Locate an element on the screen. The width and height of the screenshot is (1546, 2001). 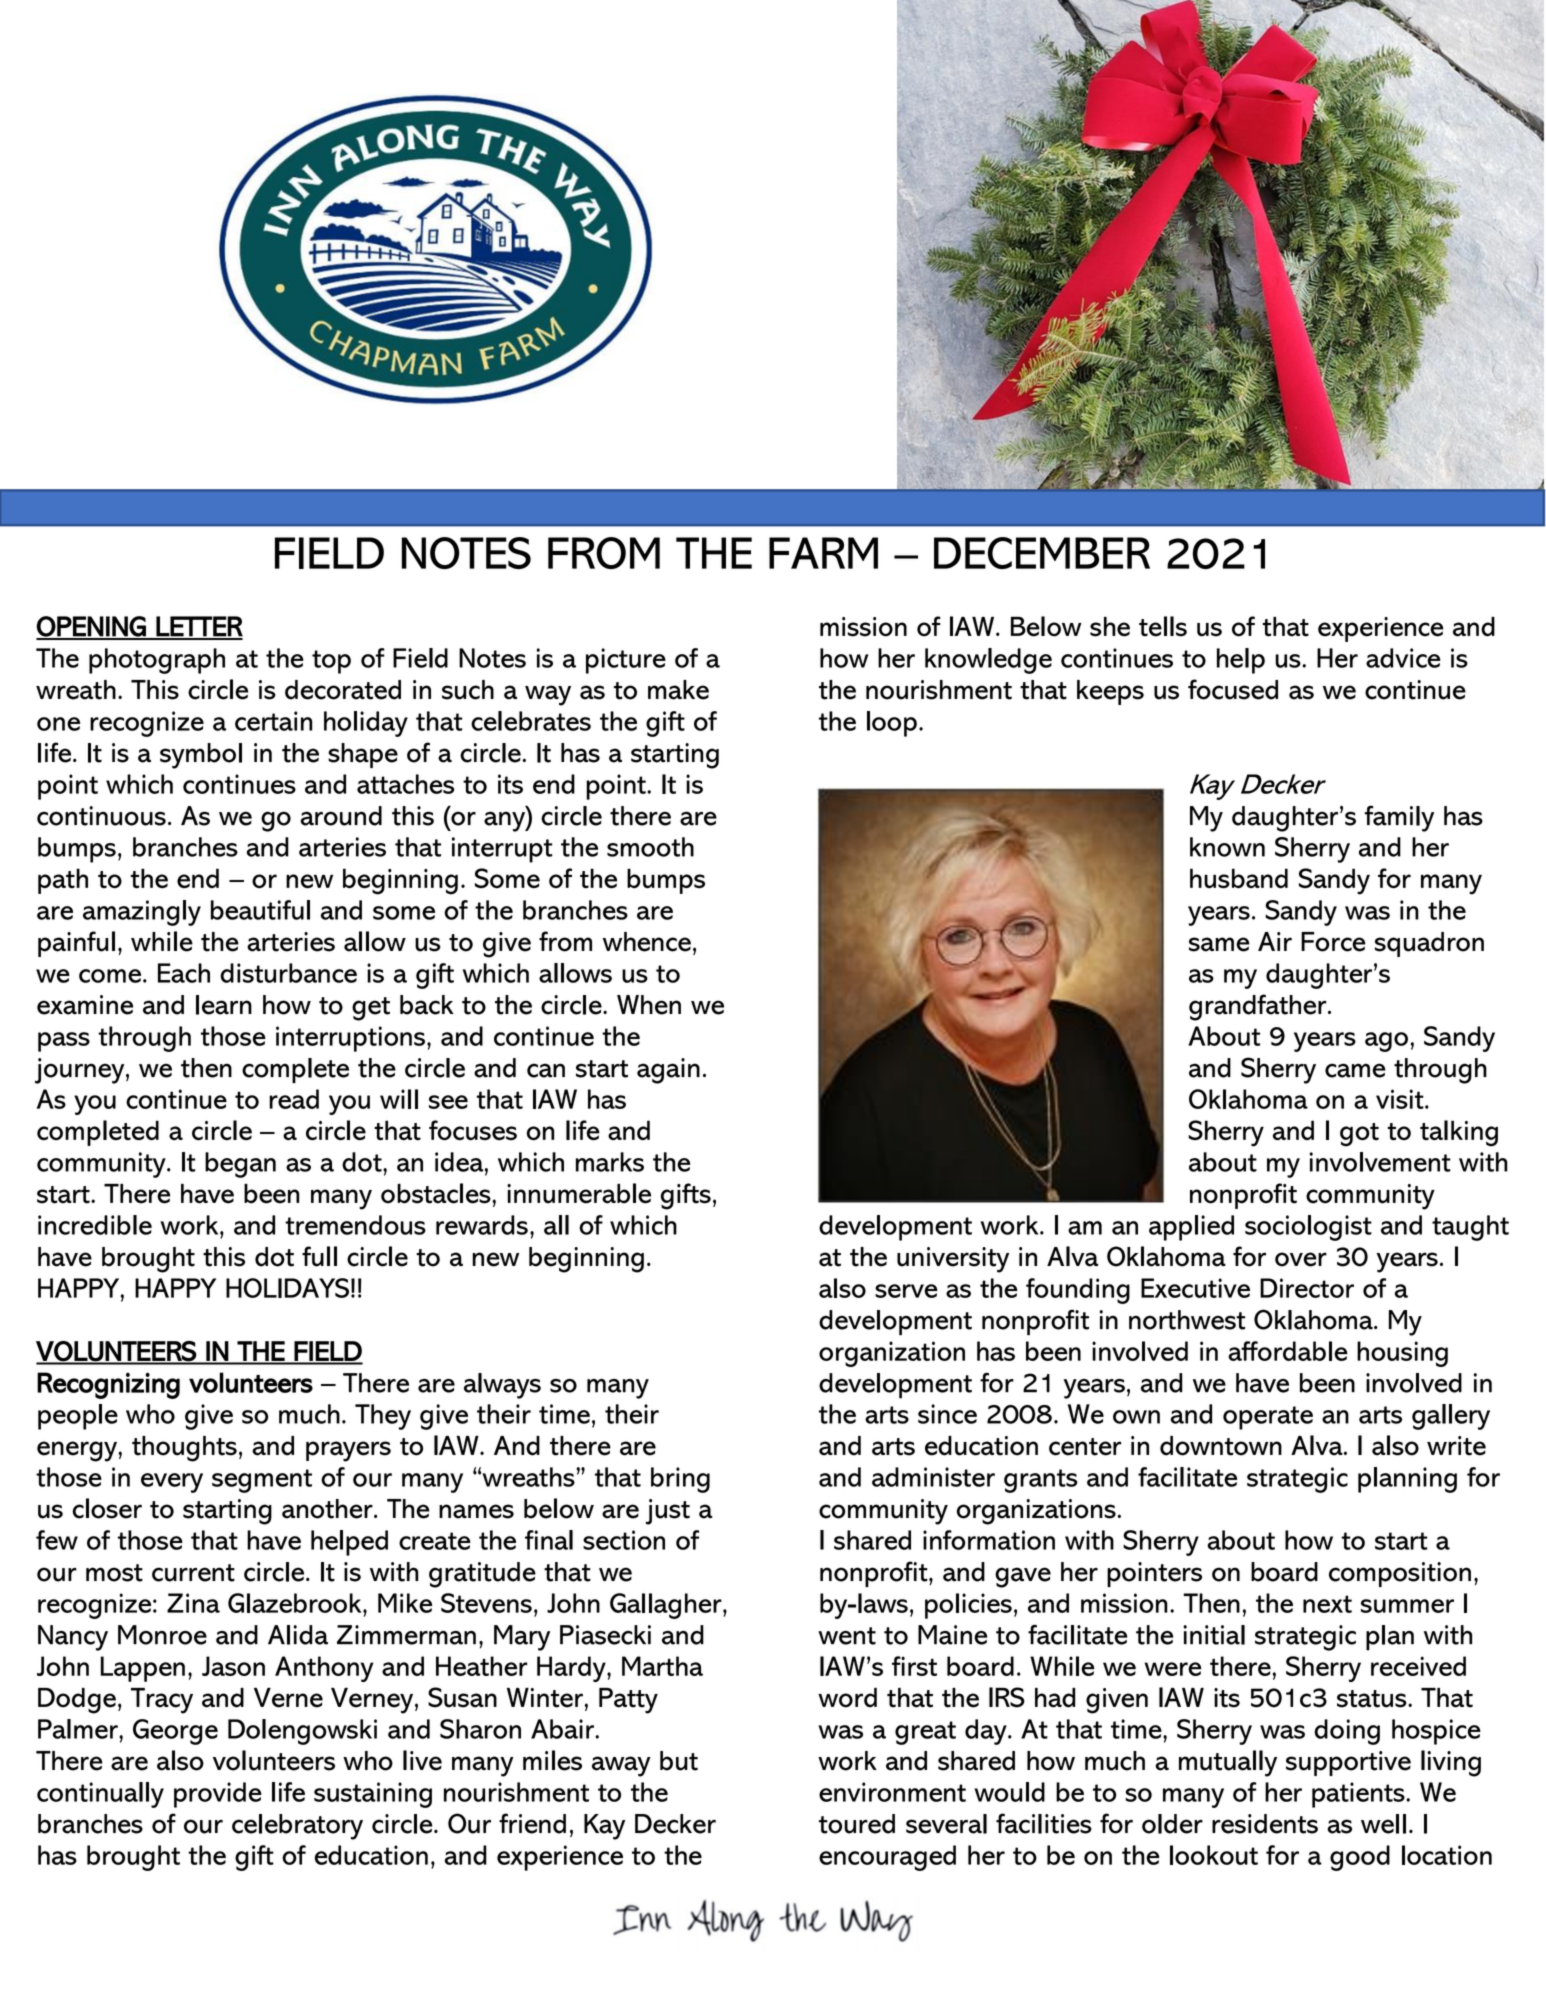
tells is located at coordinates (1163, 626).
